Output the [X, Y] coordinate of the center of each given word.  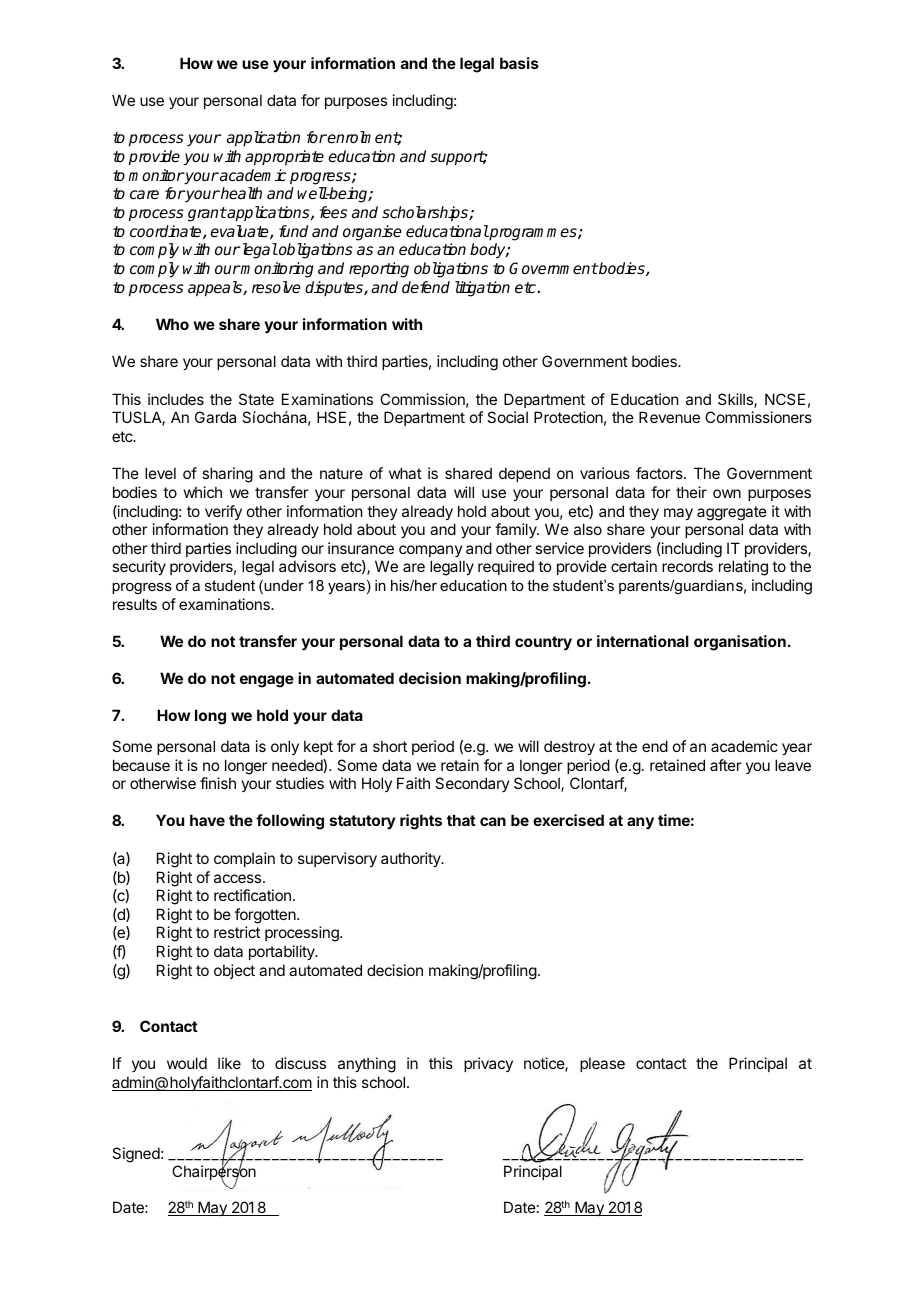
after [725, 765]
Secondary [472, 784]
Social [507, 417]
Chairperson [214, 1173]
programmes [533, 234]
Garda [215, 417]
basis [519, 63]
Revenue [669, 417]
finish [218, 783]
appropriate [284, 158]
